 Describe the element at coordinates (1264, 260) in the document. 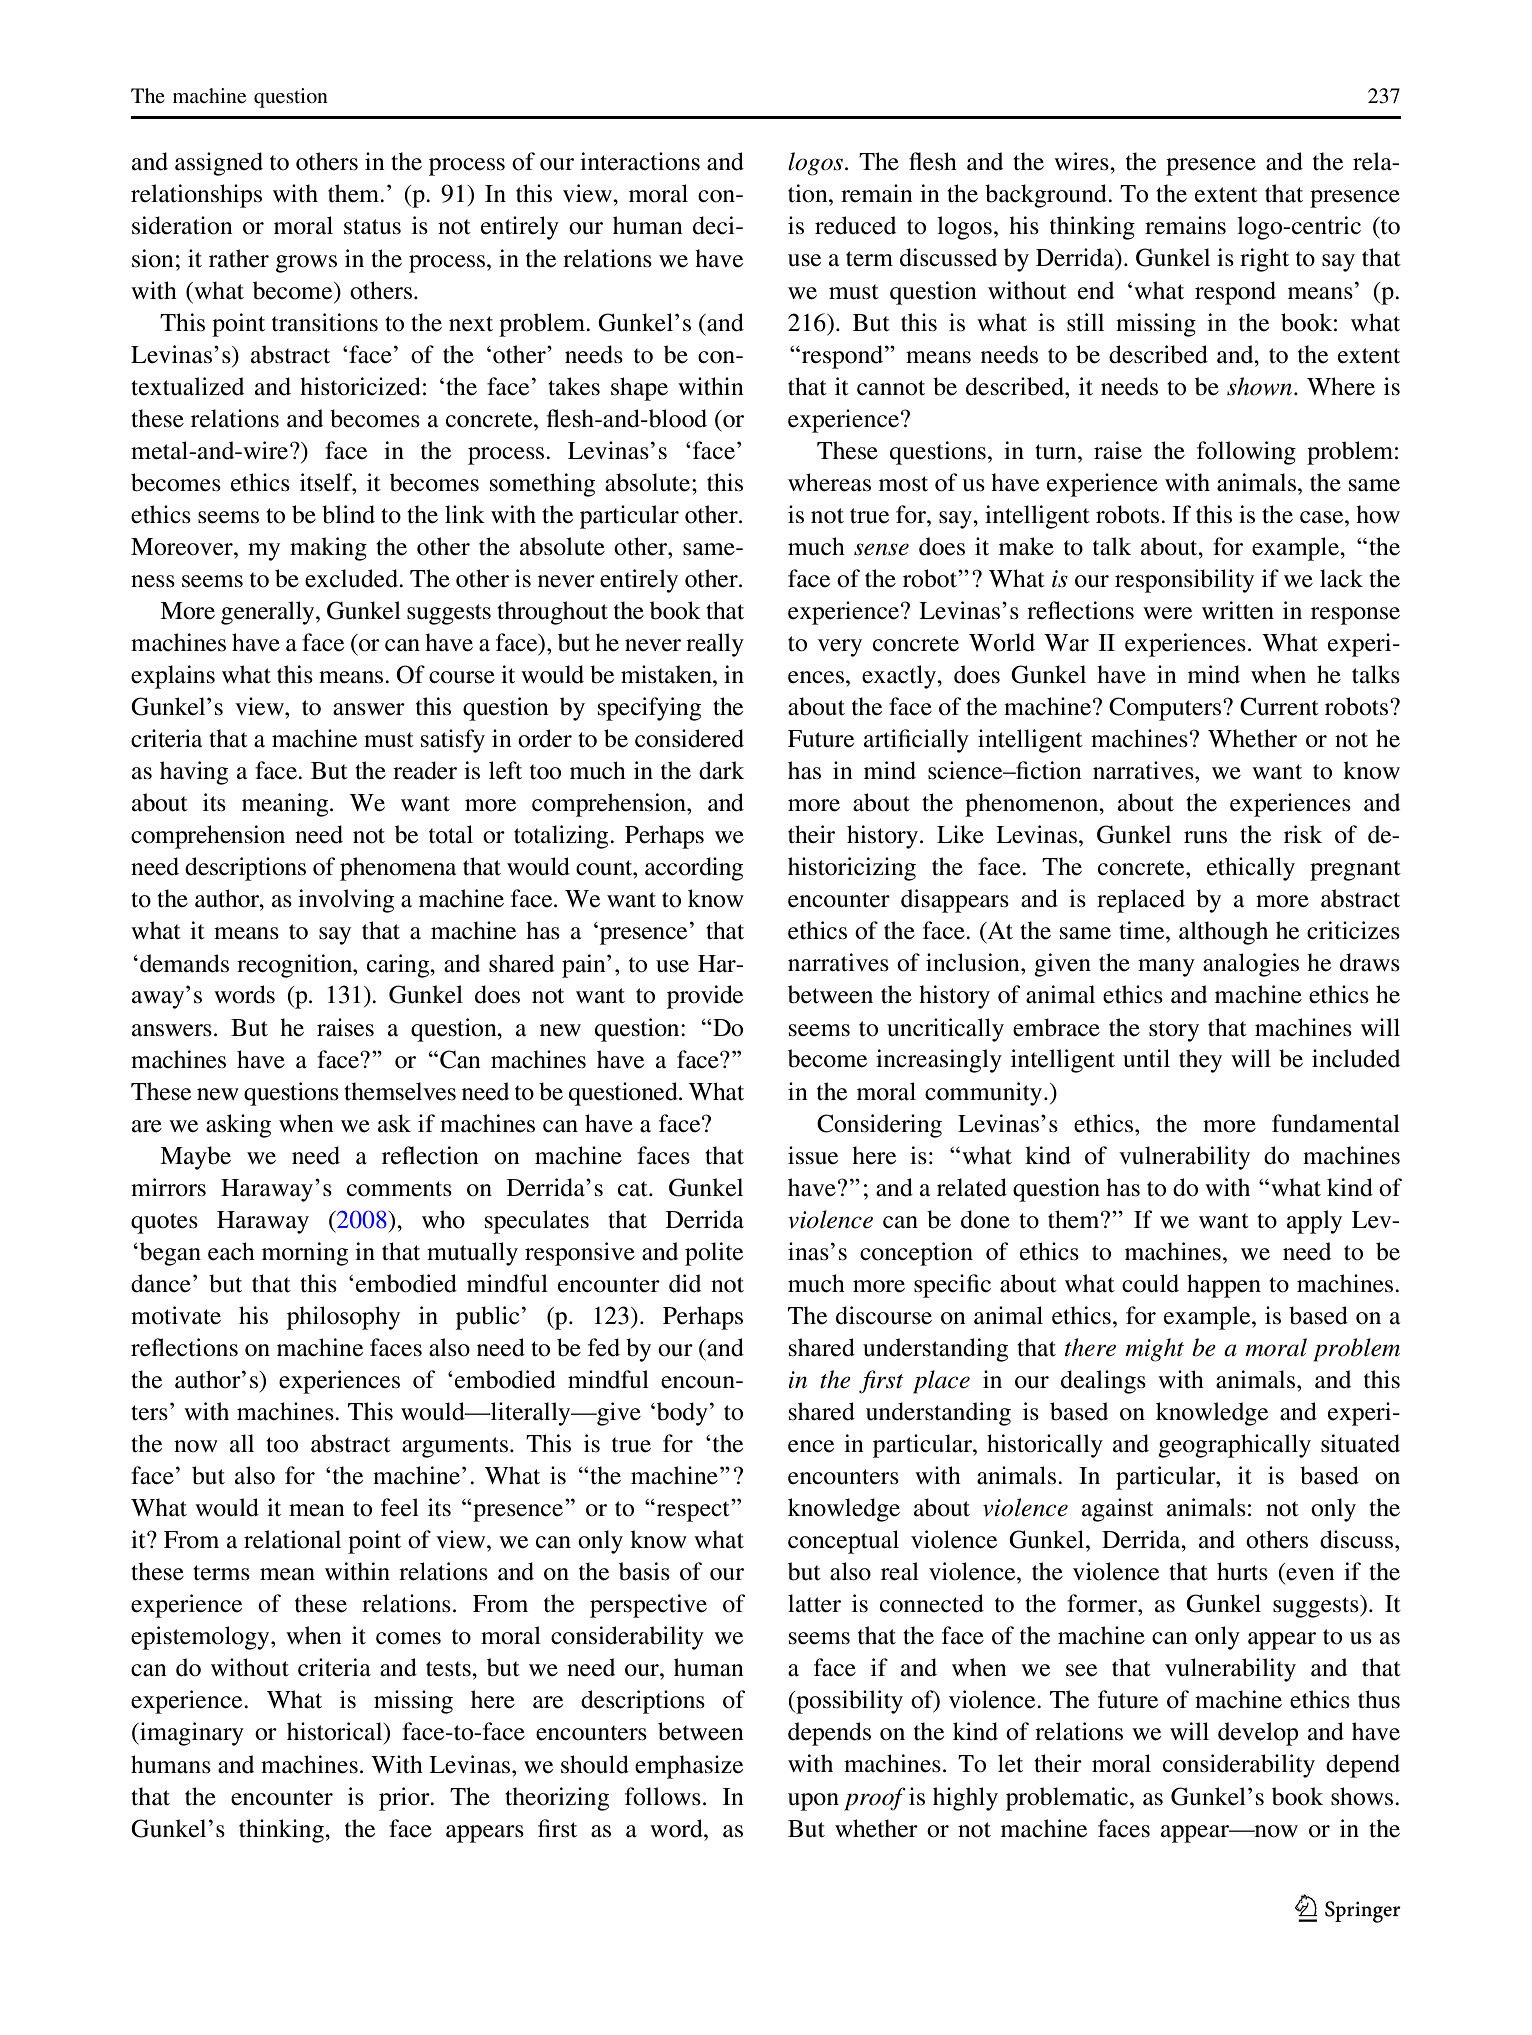

I see `right` at that location.
